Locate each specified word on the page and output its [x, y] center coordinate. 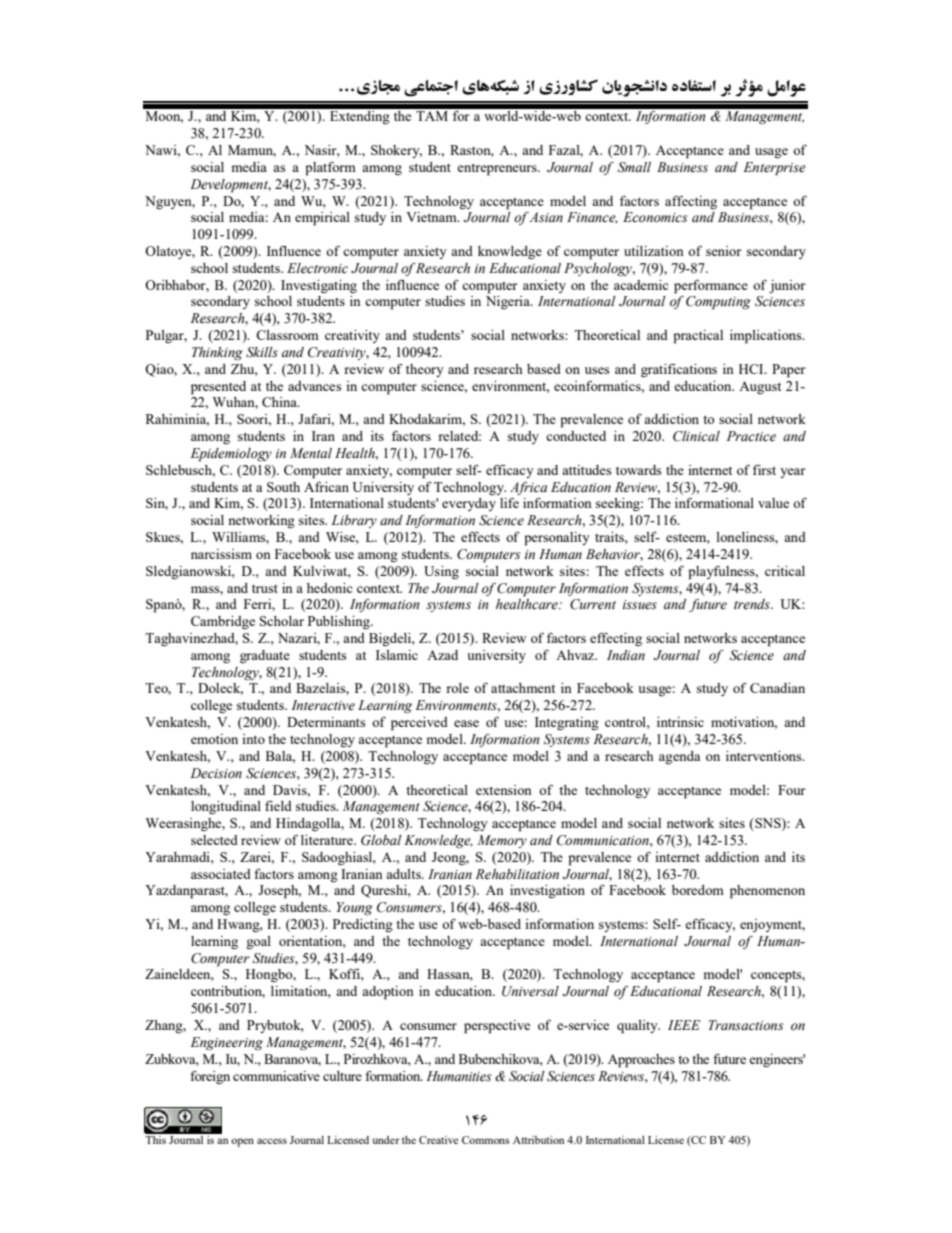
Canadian [777, 688]
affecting [691, 202]
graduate [265, 656]
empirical [322, 219]
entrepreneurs [498, 169]
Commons [486, 1140]
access [272, 1141]
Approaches [641, 1061]
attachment [523, 688]
